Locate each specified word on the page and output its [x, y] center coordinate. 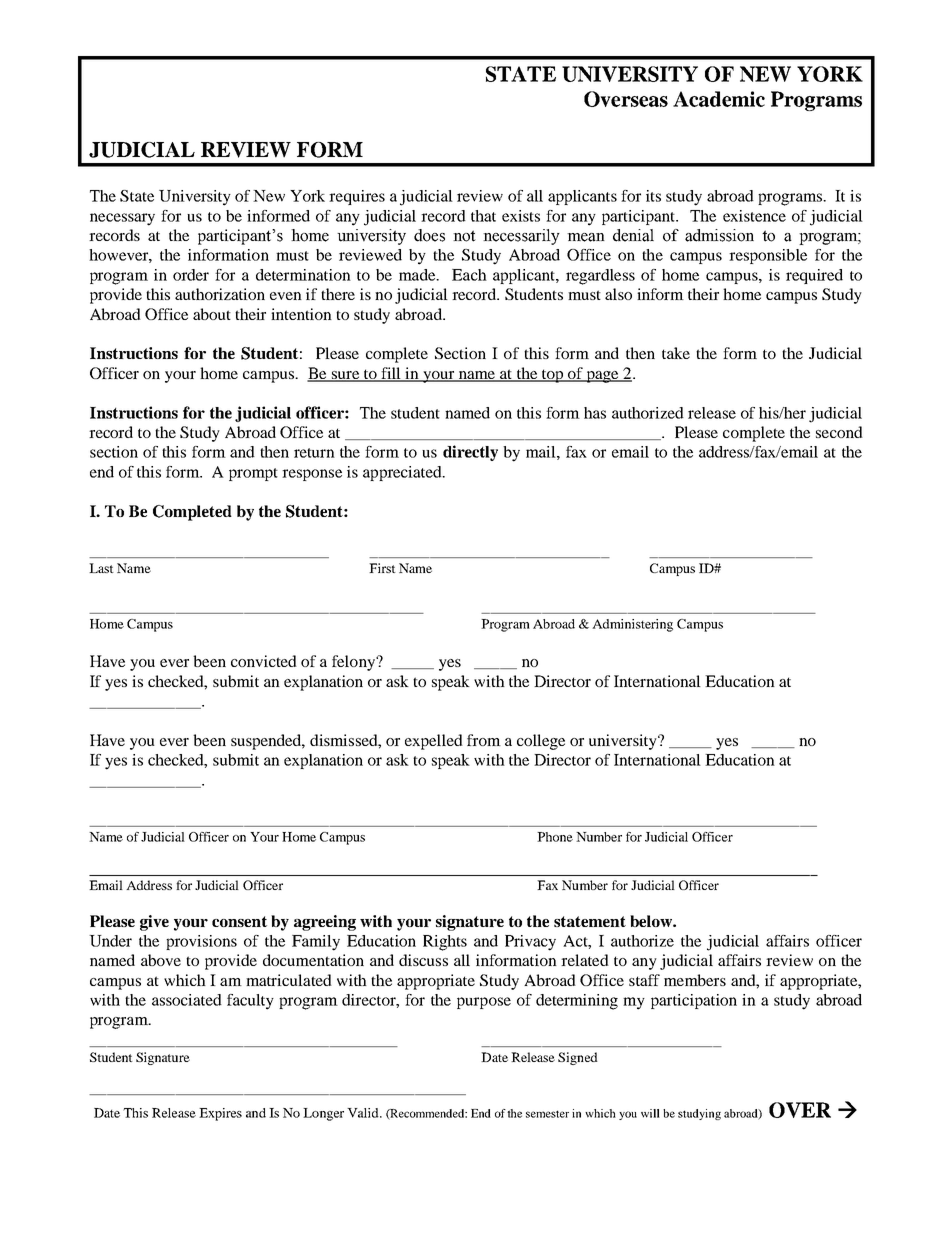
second [839, 432]
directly [470, 453]
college [541, 742]
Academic [719, 99]
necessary [122, 219]
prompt [253, 474]
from [484, 740]
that [483, 216]
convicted [264, 661]
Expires [220, 1114]
